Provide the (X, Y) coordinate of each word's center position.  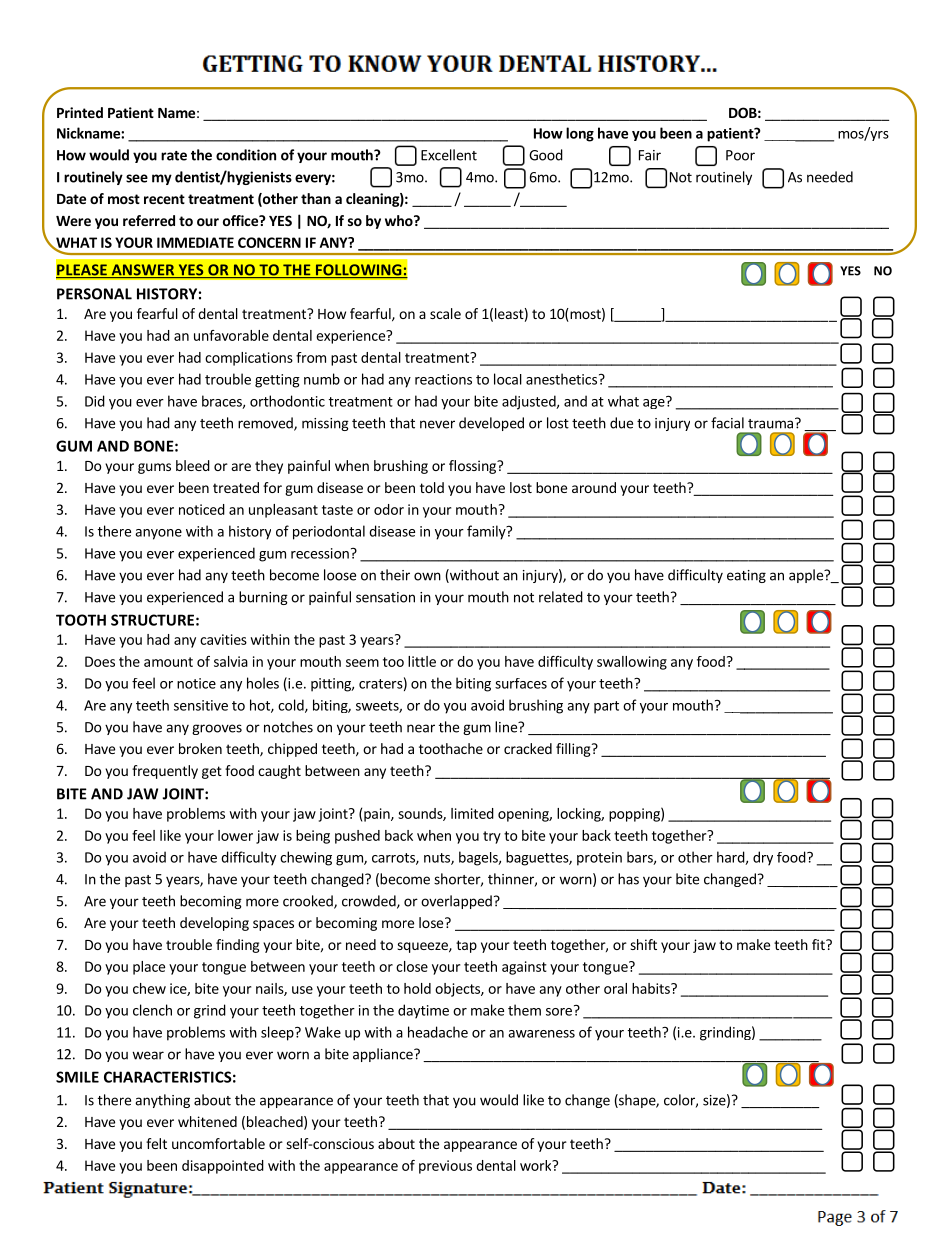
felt (156, 1143)
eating (746, 576)
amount (168, 662)
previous (445, 1167)
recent (164, 199)
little (422, 661)
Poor (740, 155)
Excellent (449, 155)
